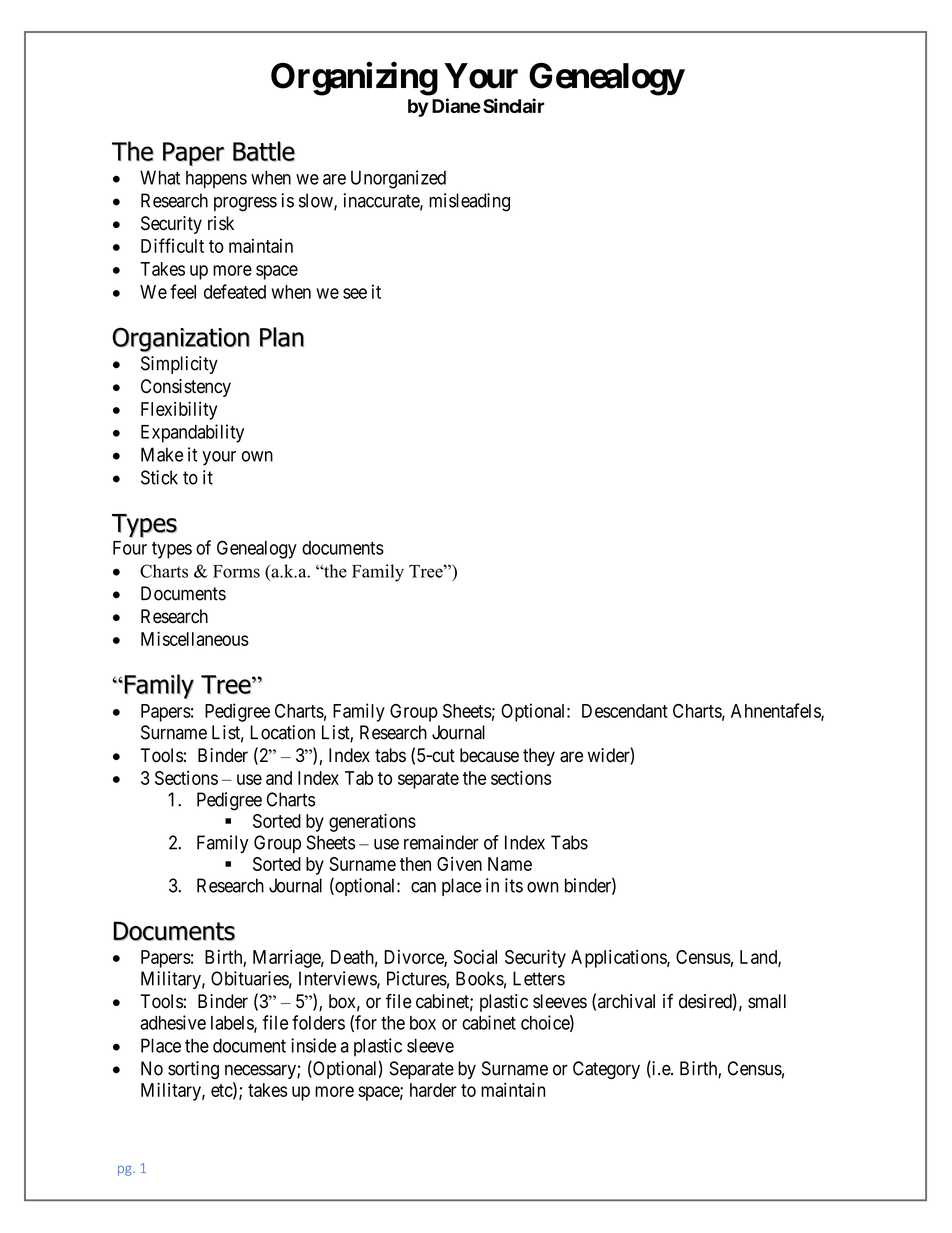 The width and height of the document is (952, 1233). I want to click on happens, so click(216, 180).
